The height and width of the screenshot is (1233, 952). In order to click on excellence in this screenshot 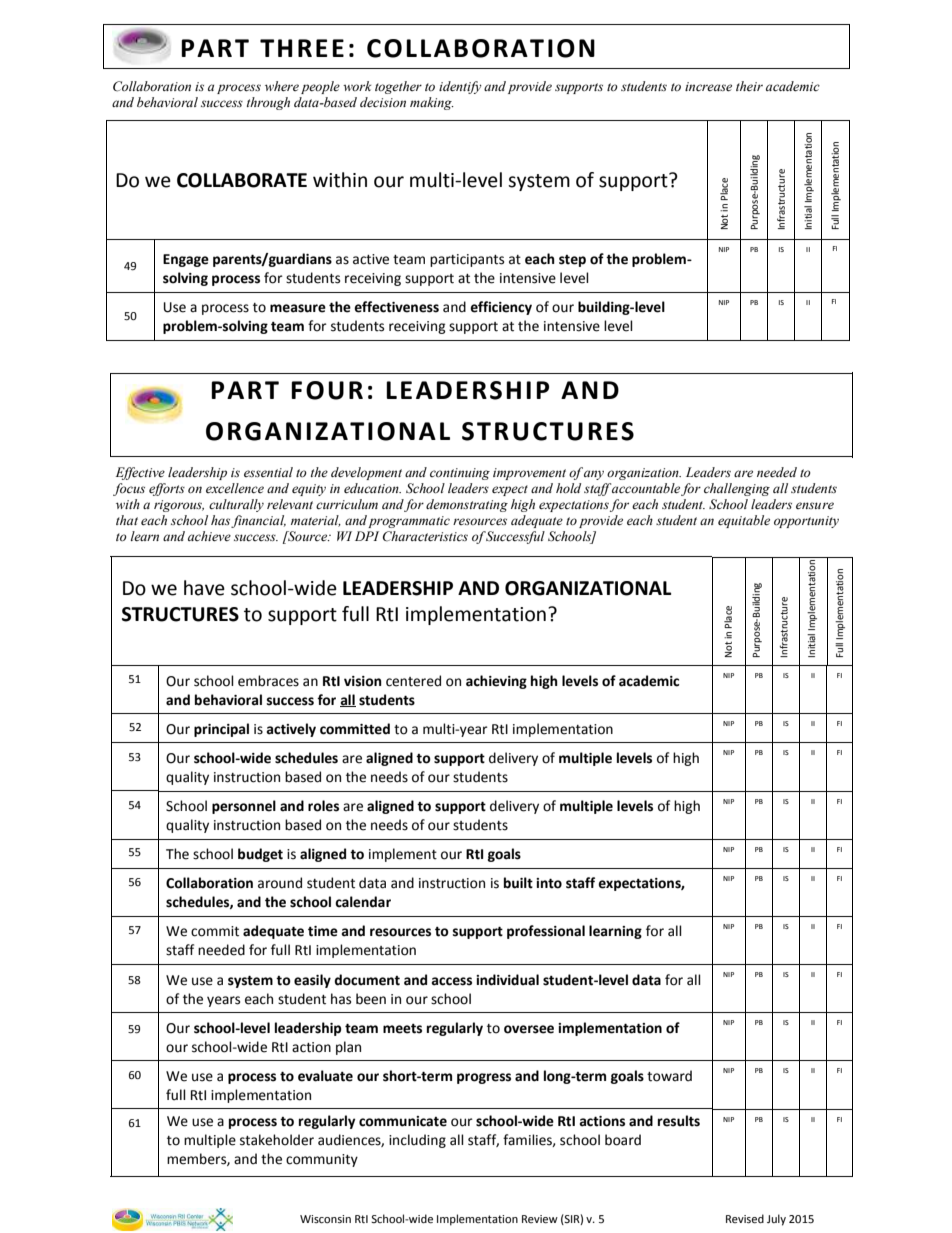, I will do `click(235, 488)`.
